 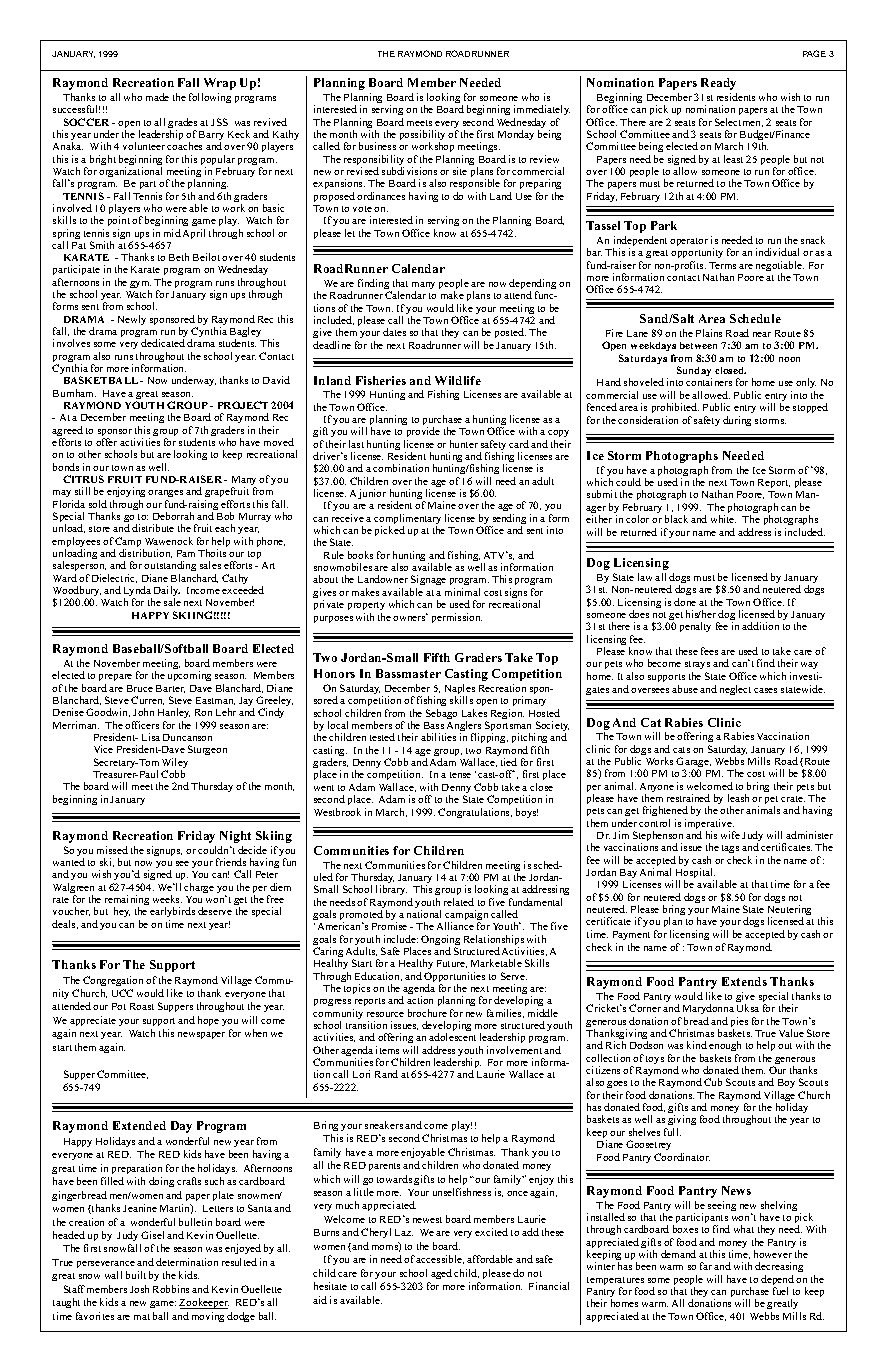 I want to click on neglect, so click(x=735, y=690).
